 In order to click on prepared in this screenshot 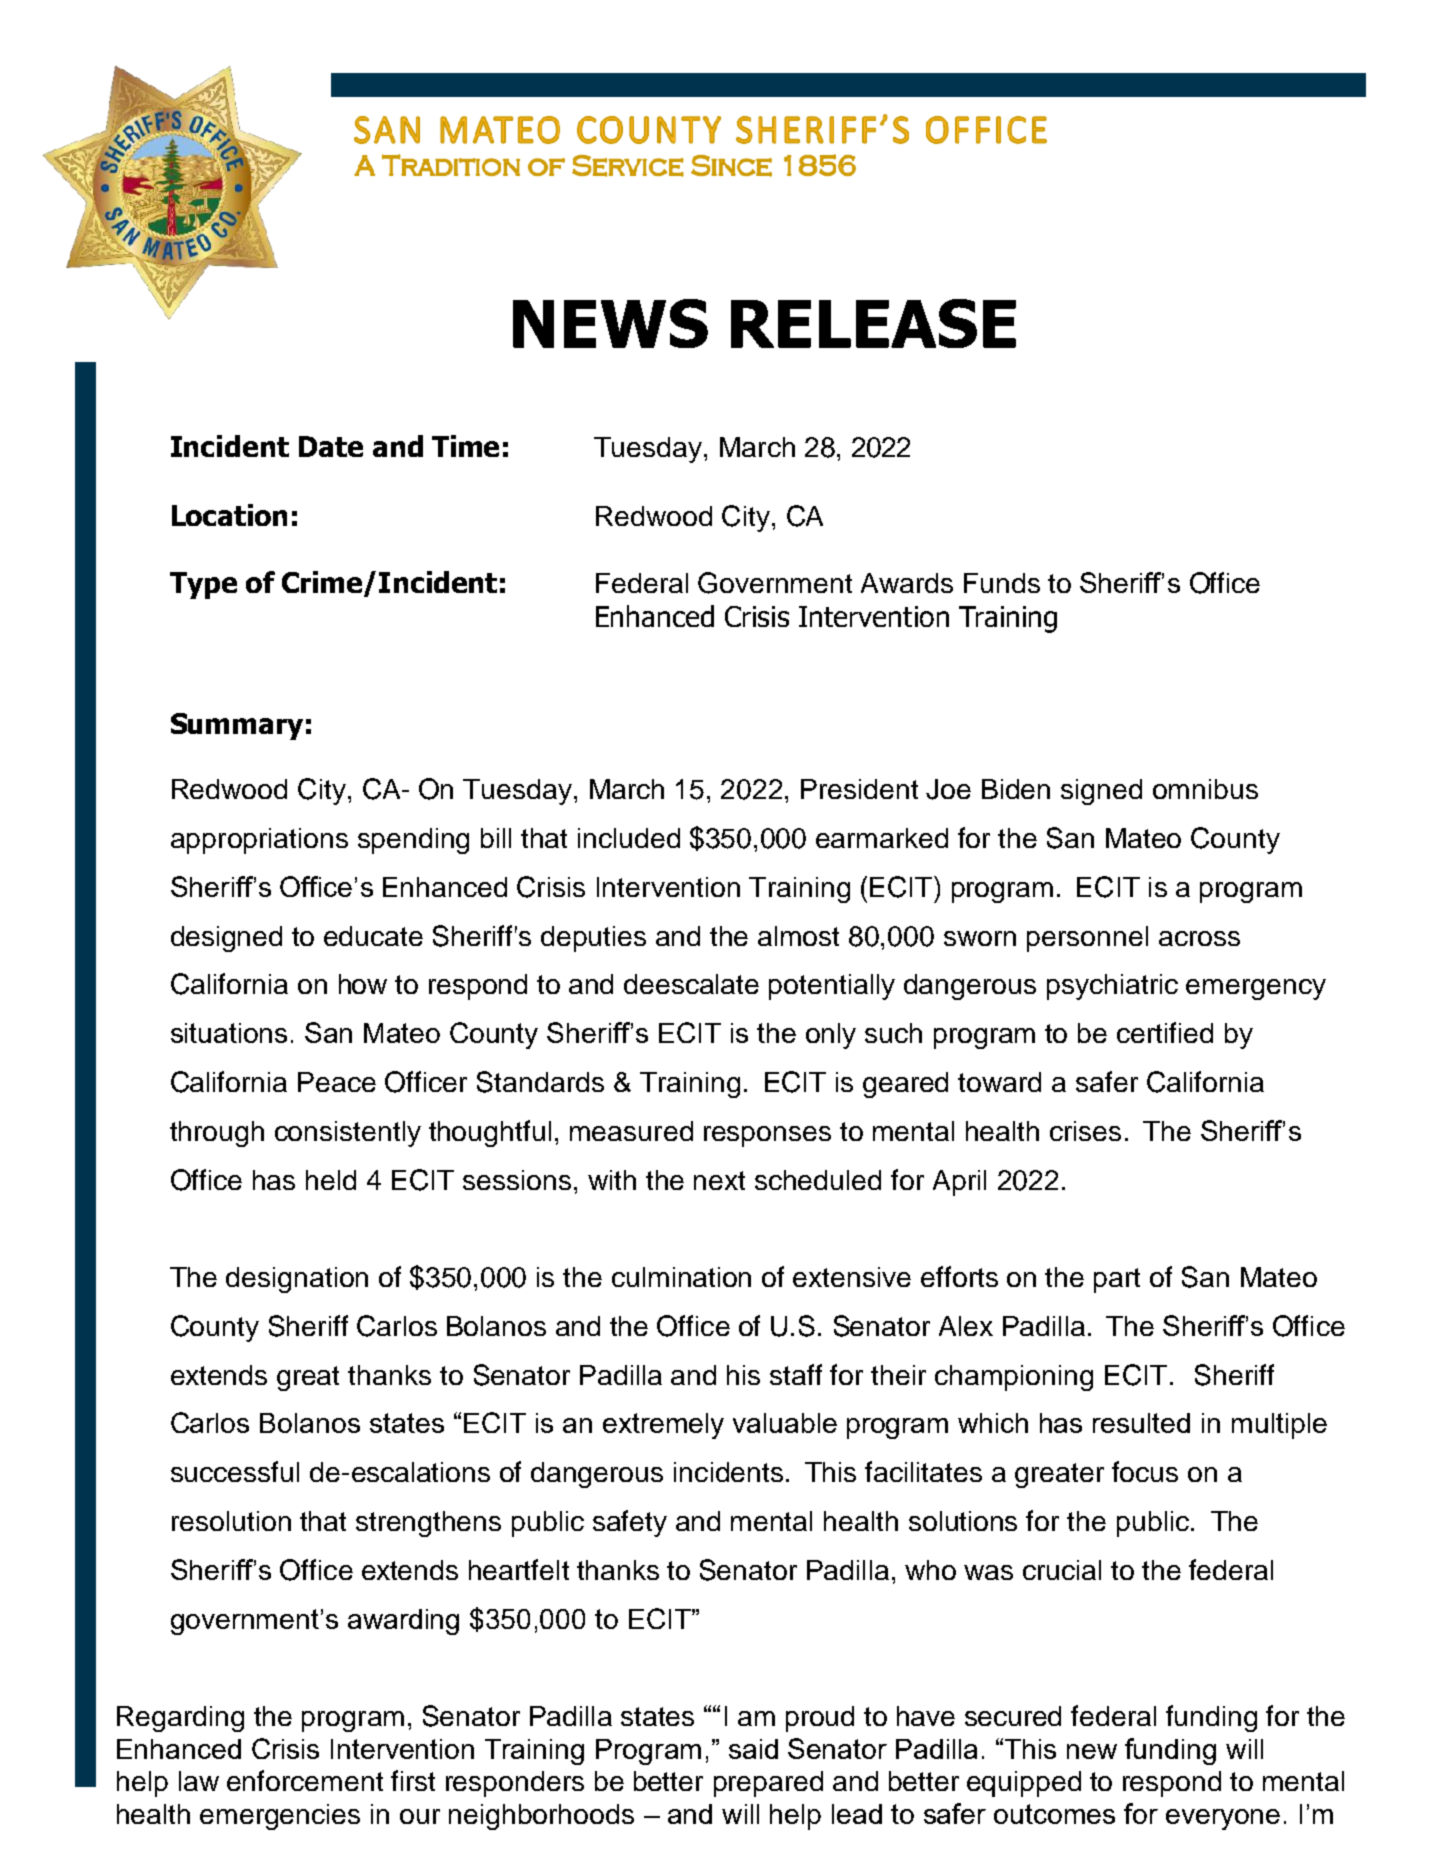, I will do `click(768, 1784)`.
